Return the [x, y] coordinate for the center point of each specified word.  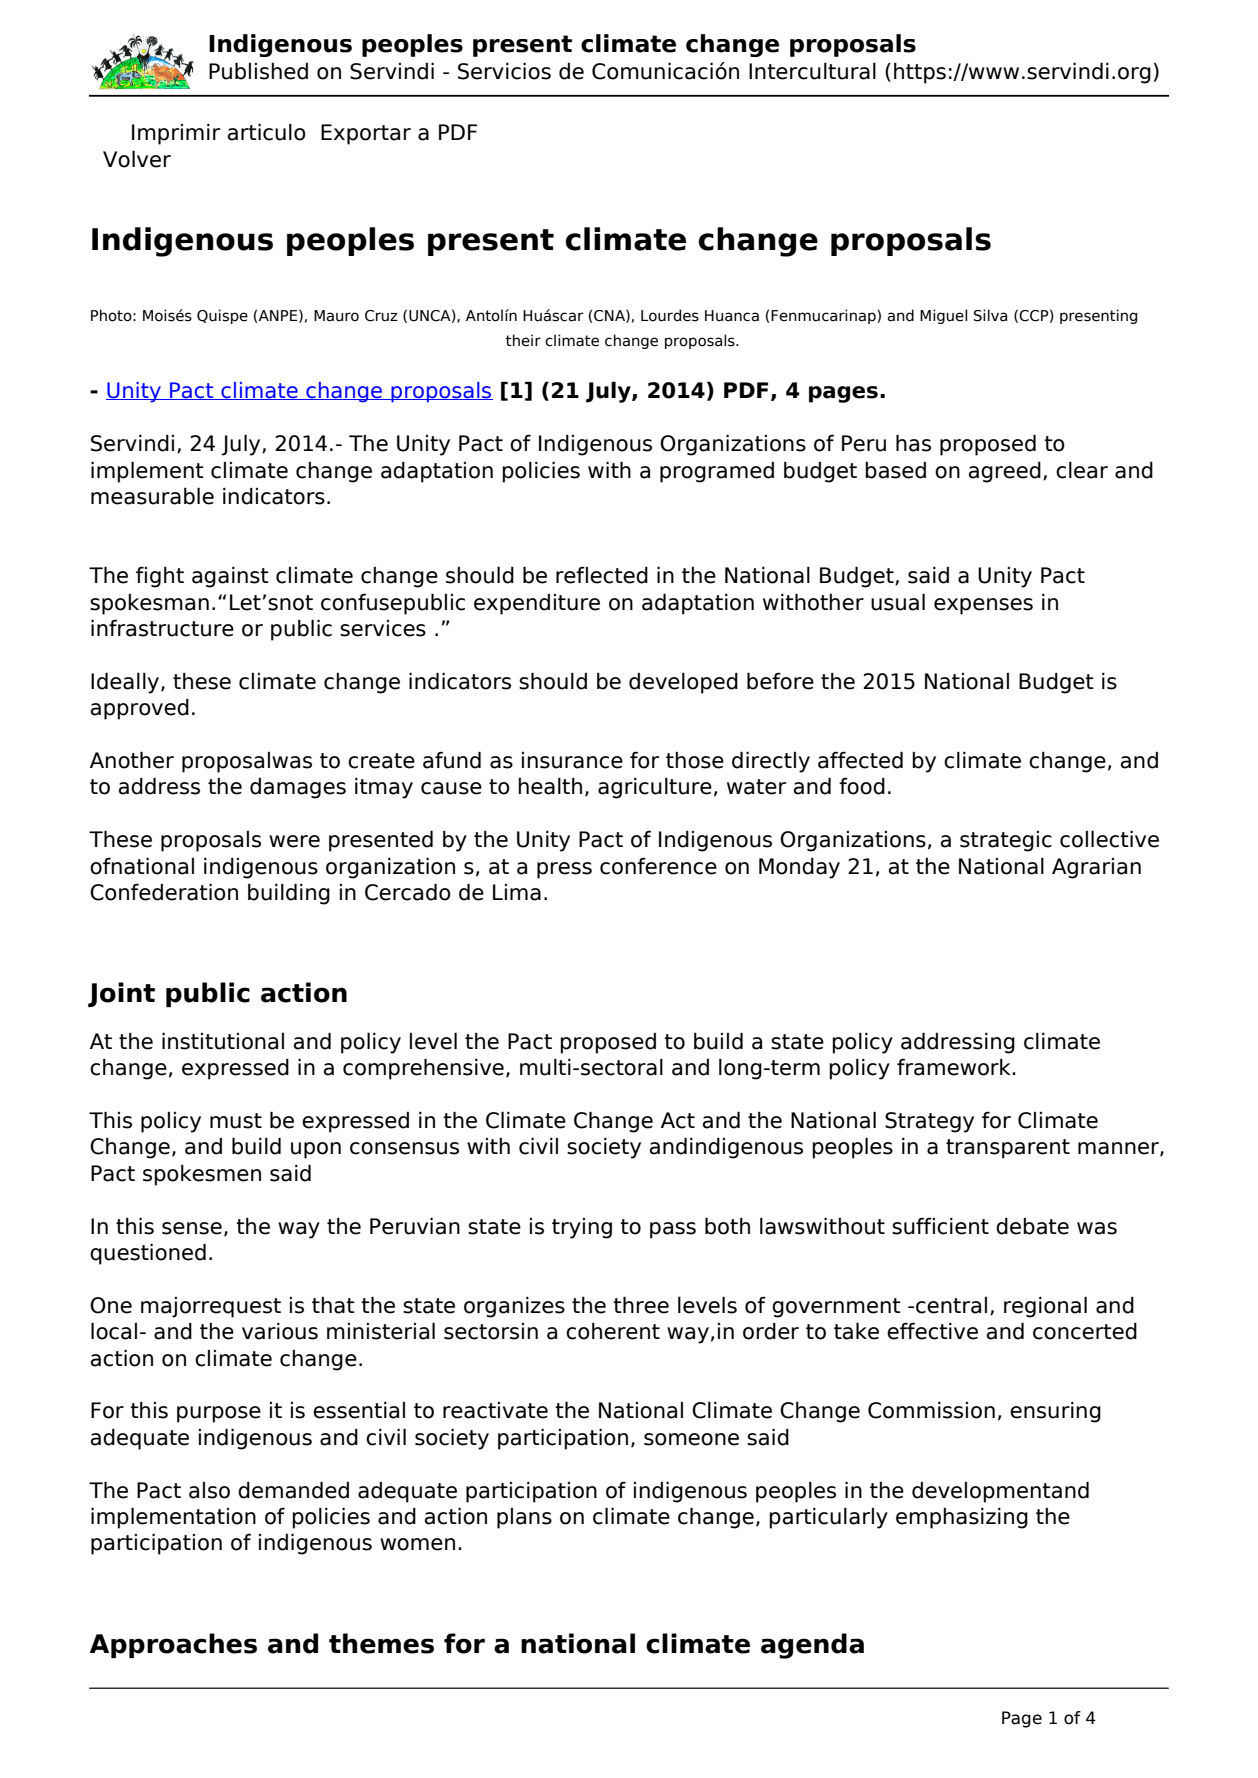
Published [258, 71]
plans [524, 1518]
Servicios [504, 71]
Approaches [173, 1645]
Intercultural [812, 71]
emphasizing [962, 1518]
